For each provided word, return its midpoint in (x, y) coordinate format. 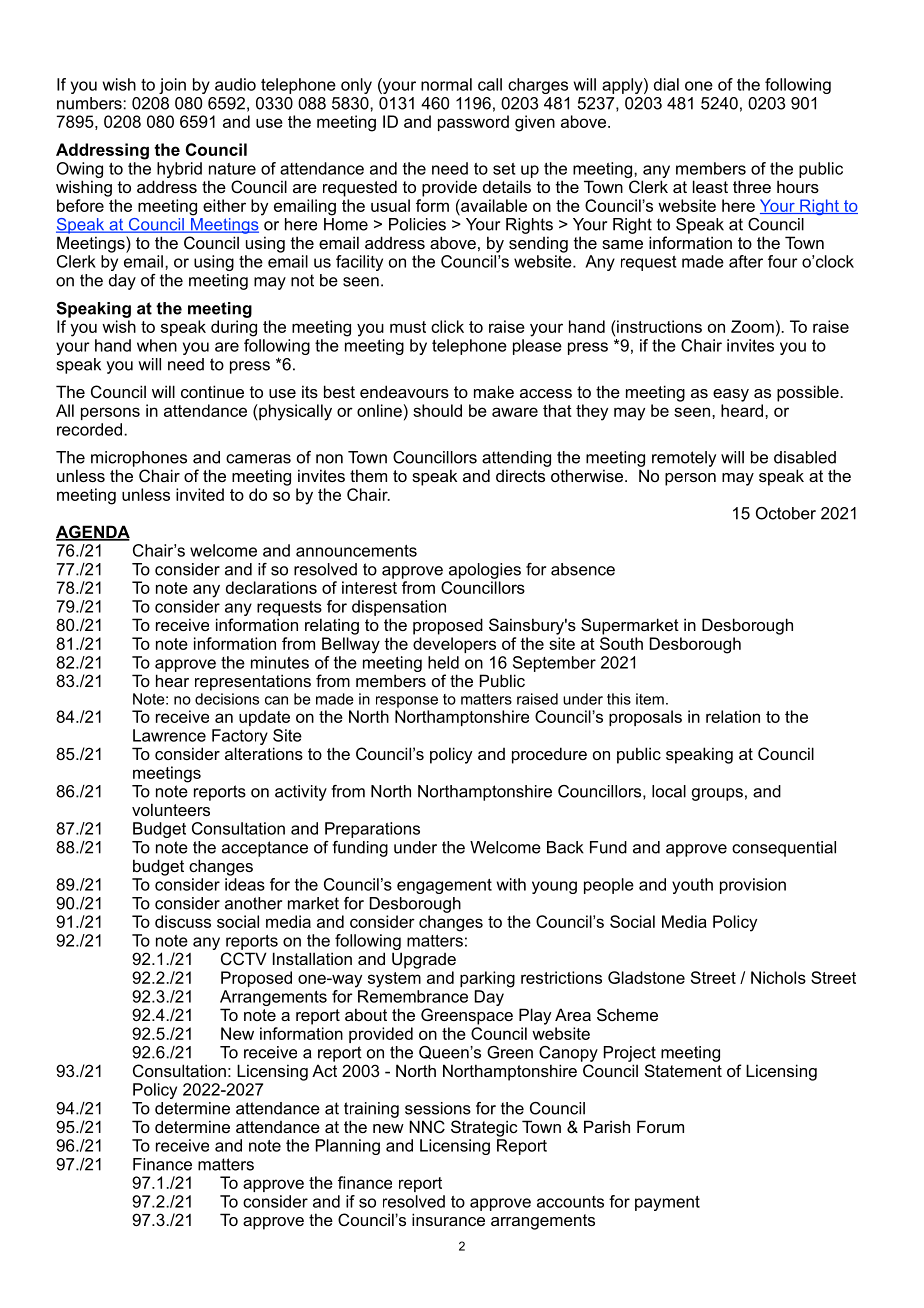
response (407, 702)
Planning (348, 1147)
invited (200, 494)
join (172, 86)
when (157, 345)
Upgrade (424, 960)
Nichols (778, 977)
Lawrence (169, 735)
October (786, 513)
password (473, 123)
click (447, 326)
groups (717, 794)
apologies (485, 571)
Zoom (752, 326)
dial (666, 84)
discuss (183, 921)
